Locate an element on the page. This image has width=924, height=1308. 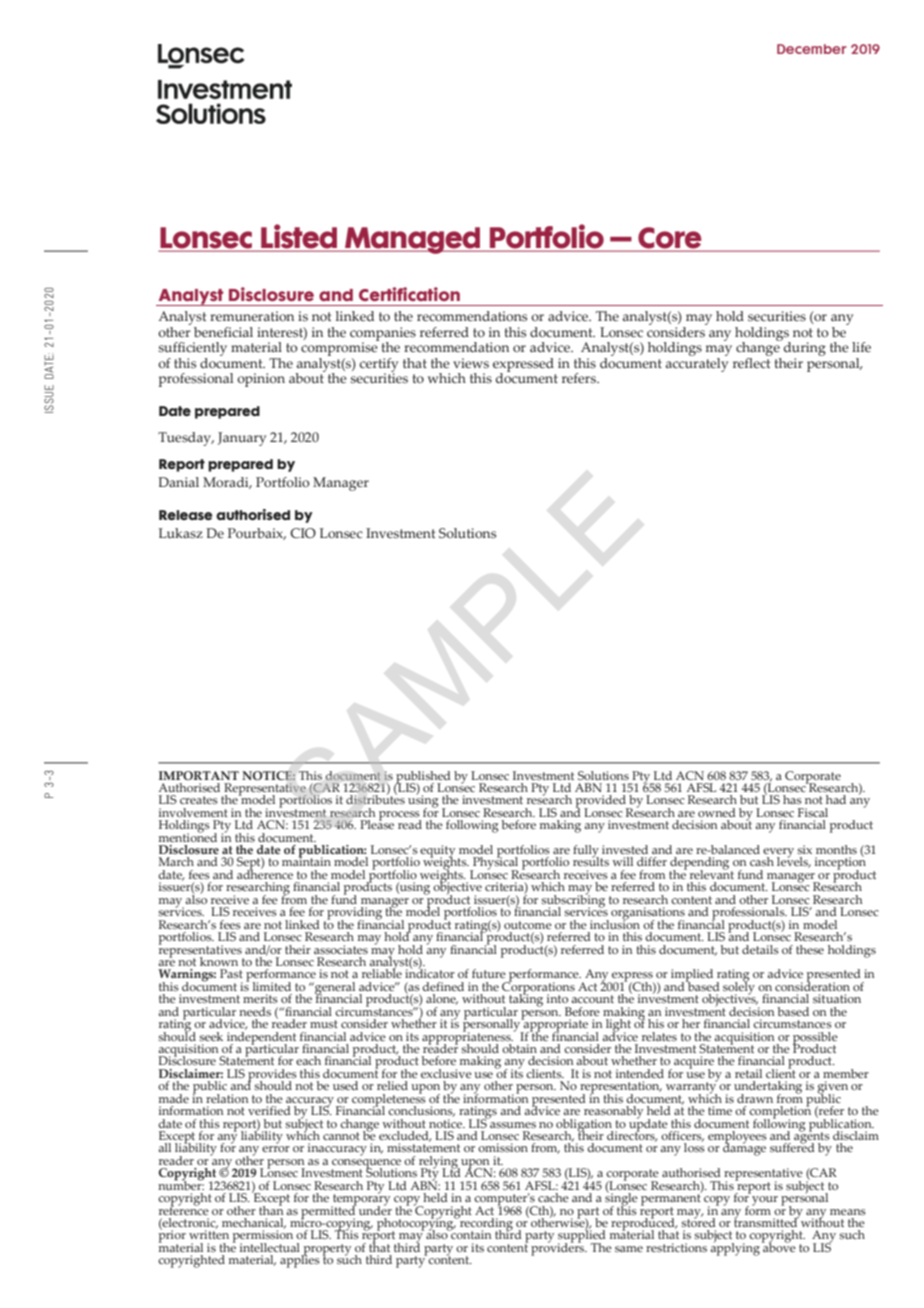
Managed is located at coordinates (413, 240).
